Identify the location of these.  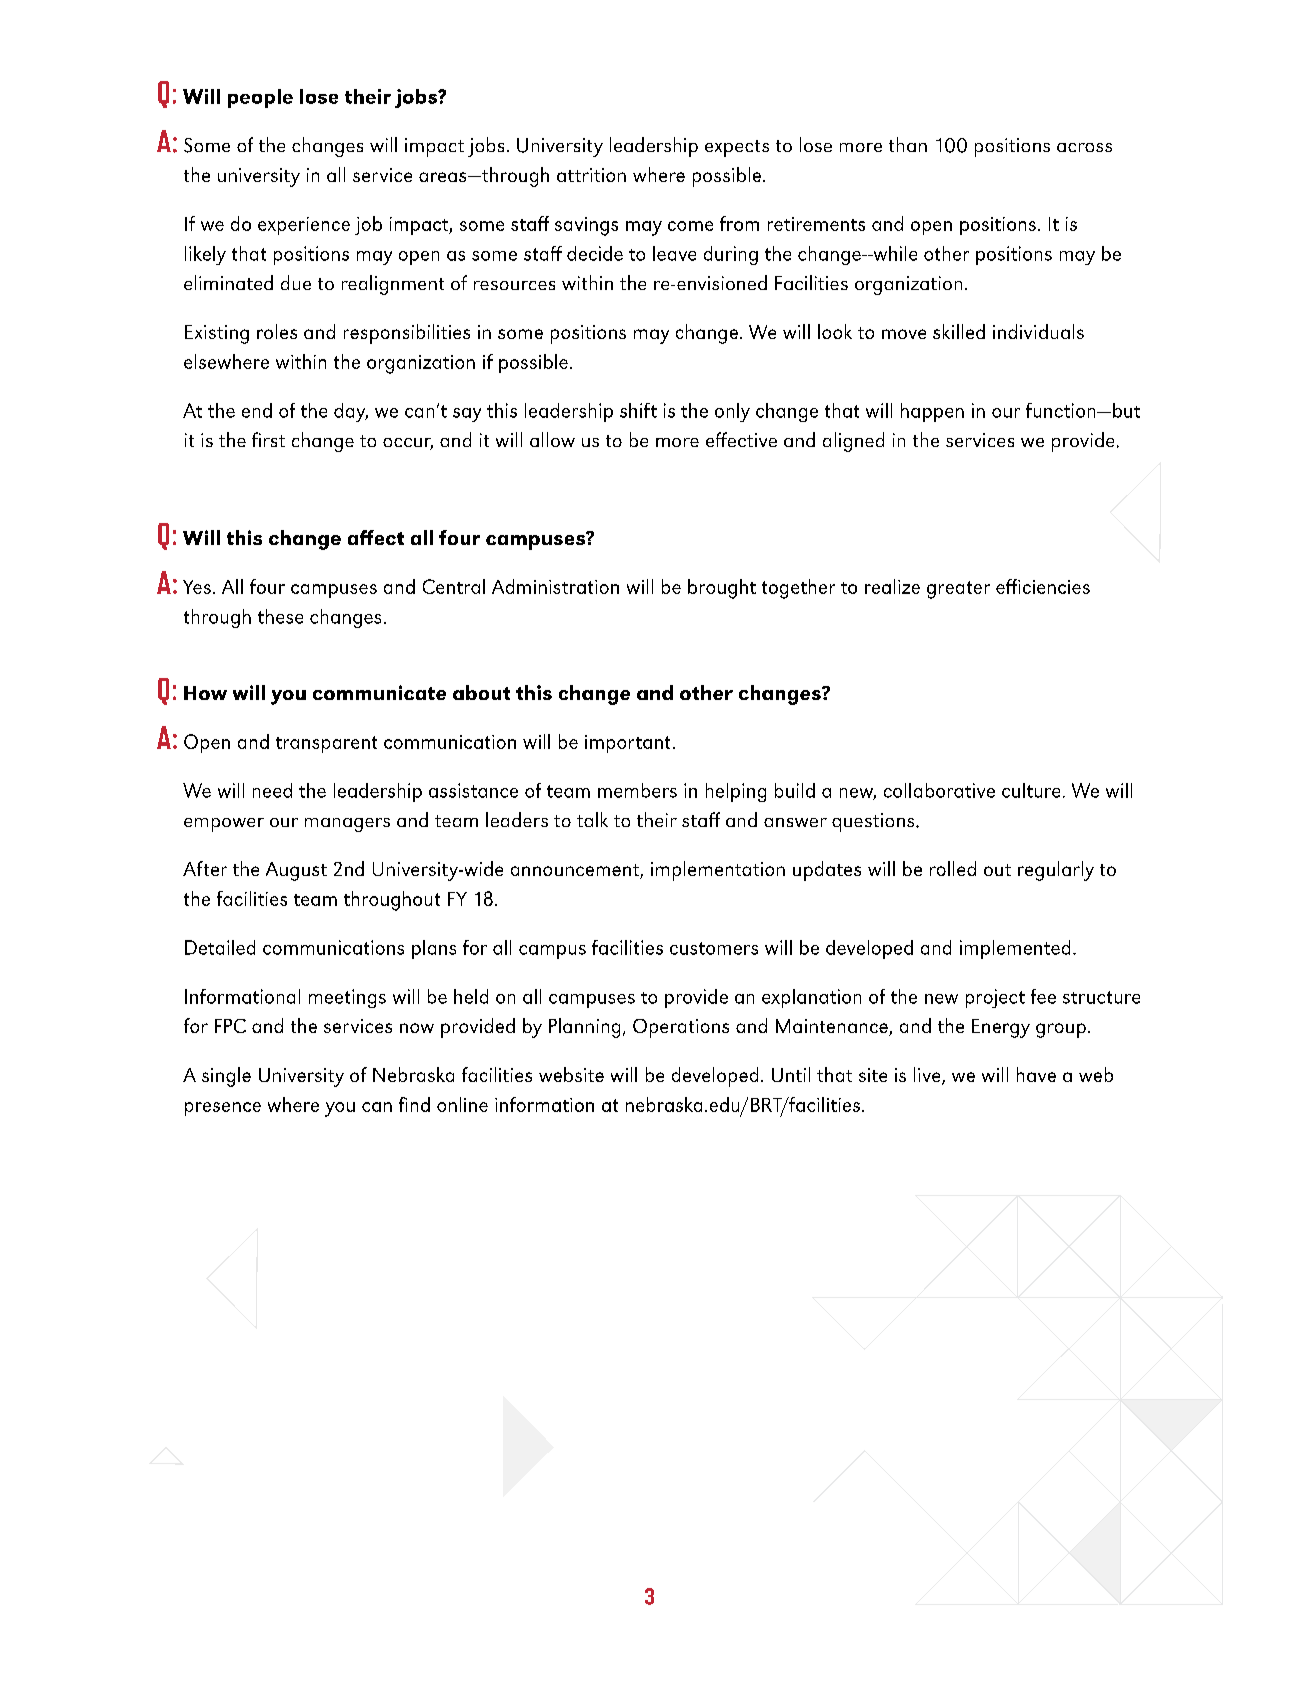
(280, 616).
